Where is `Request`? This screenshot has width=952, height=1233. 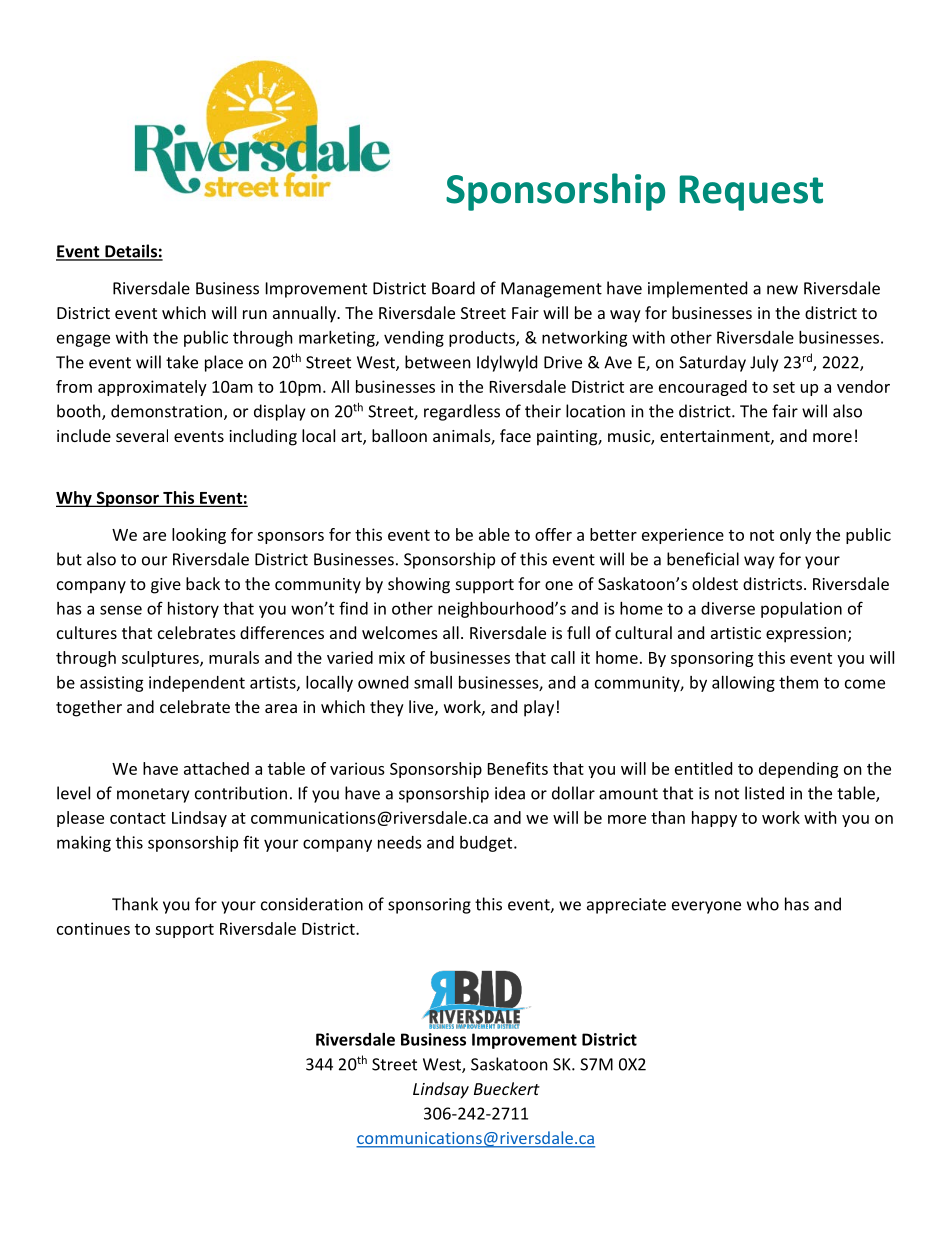
Request is located at coordinates (751, 193).
